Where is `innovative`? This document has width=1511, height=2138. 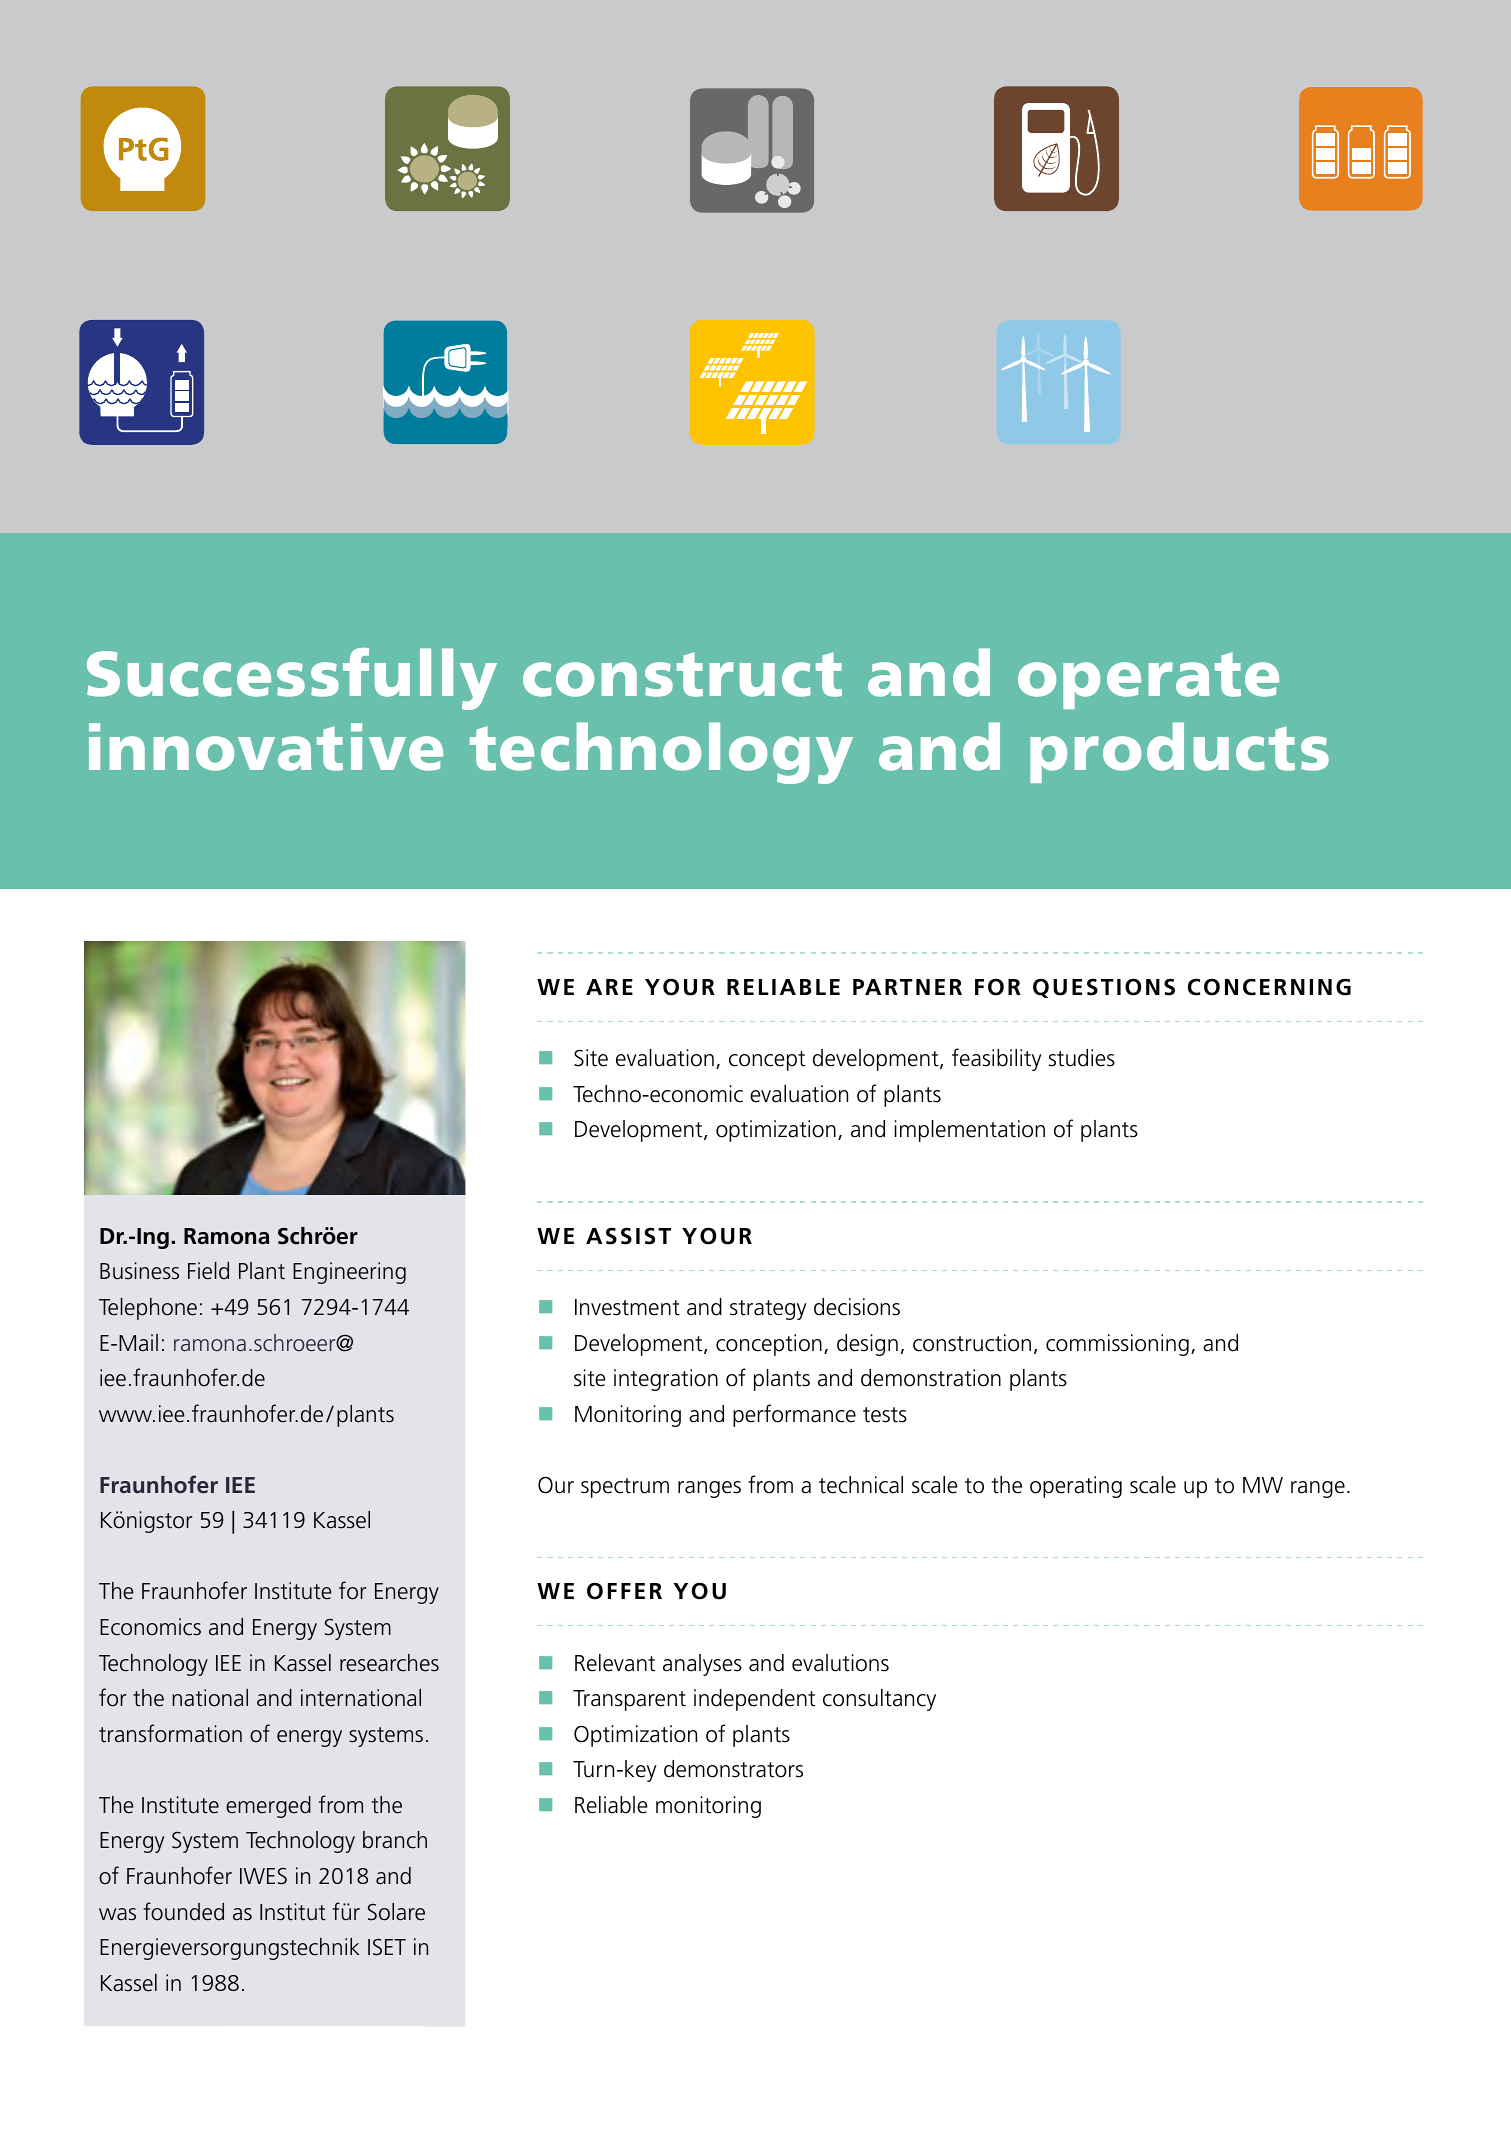 innovative is located at coordinates (266, 747).
